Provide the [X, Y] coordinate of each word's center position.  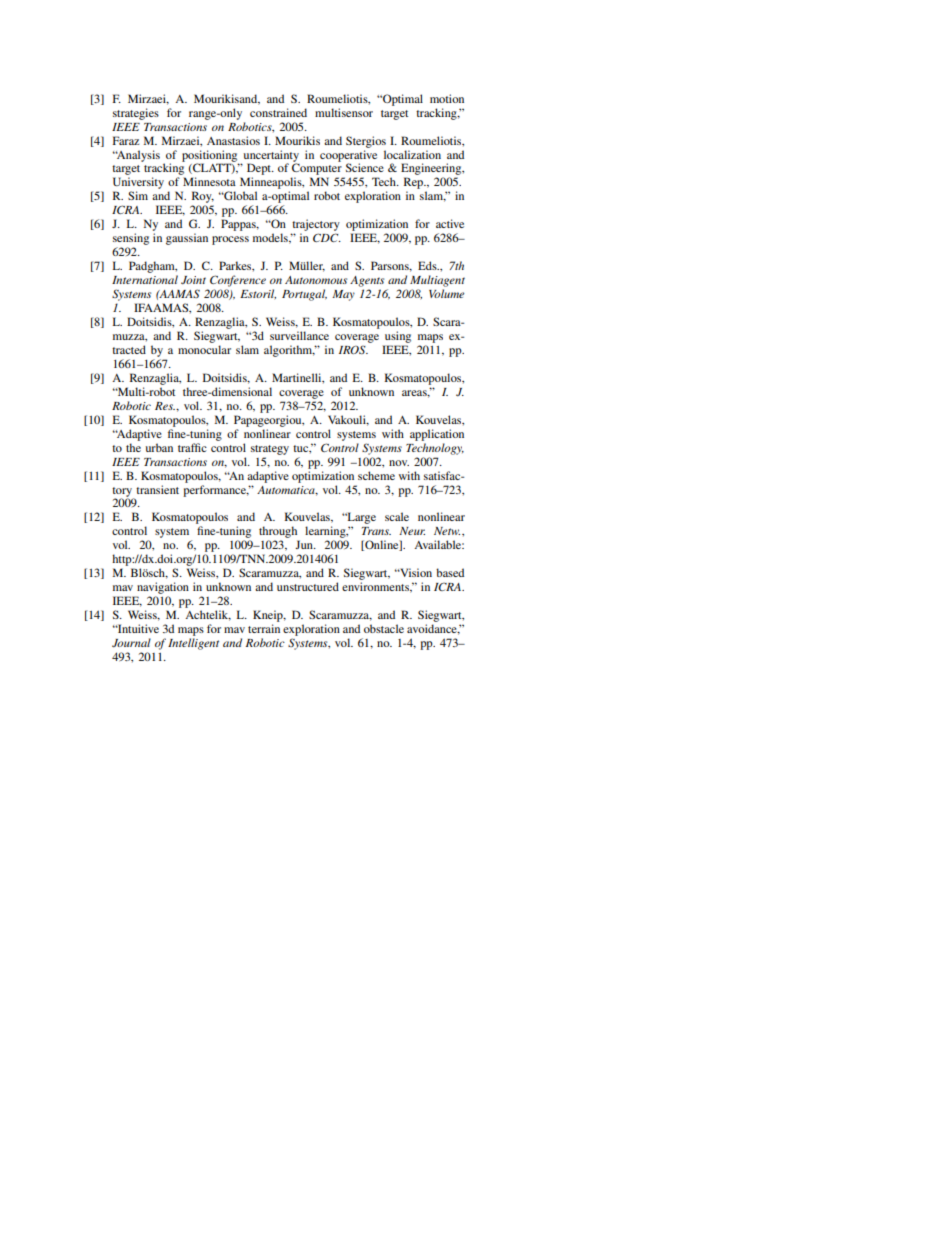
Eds [428, 265]
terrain [264, 628]
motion [447, 98]
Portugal [304, 295]
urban [159, 447]
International [145, 279]
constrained [278, 112]
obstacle [384, 628]
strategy [270, 450]
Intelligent [193, 644]
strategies [136, 114]
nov [399, 463]
